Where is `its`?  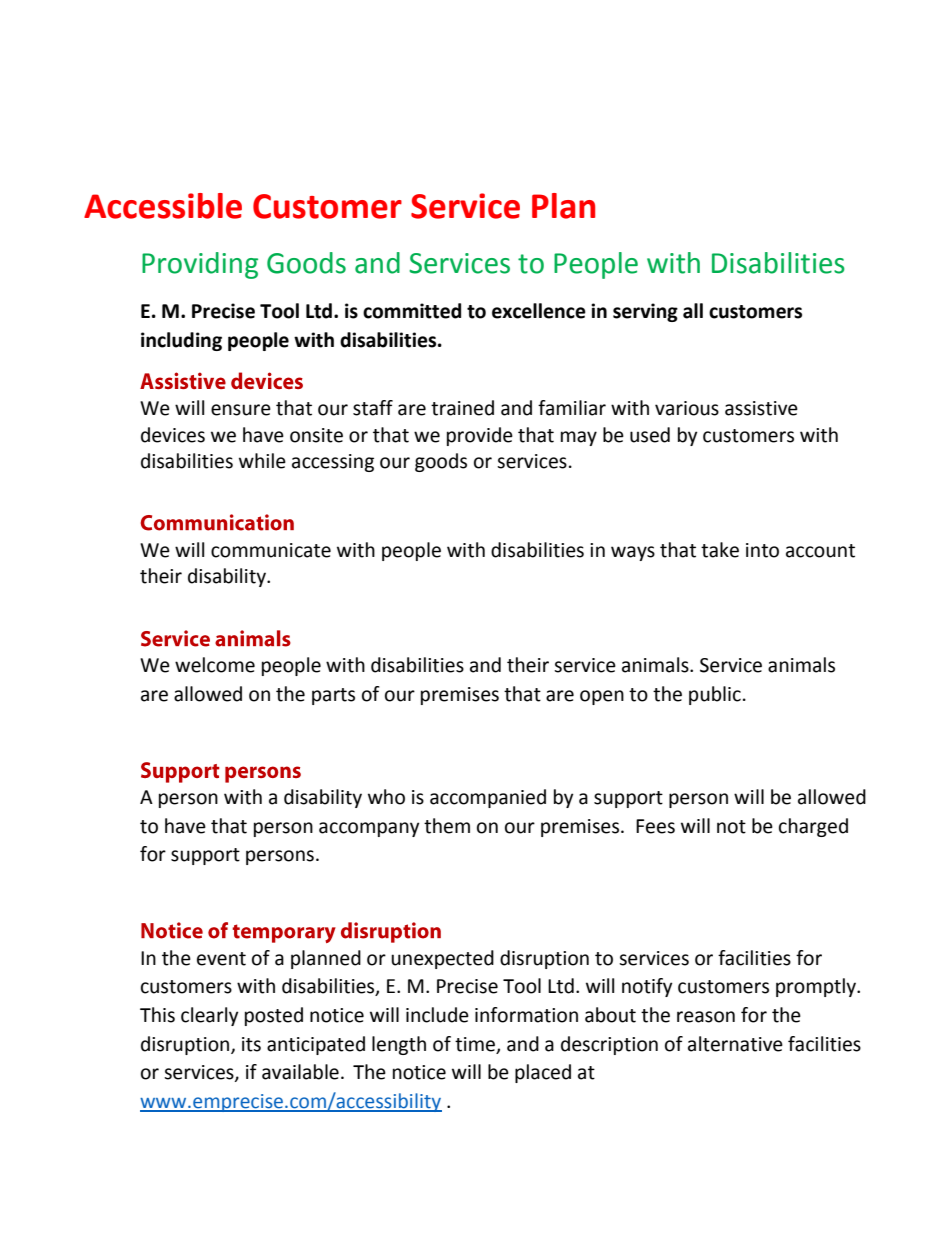
its is located at coordinates (251, 1044).
